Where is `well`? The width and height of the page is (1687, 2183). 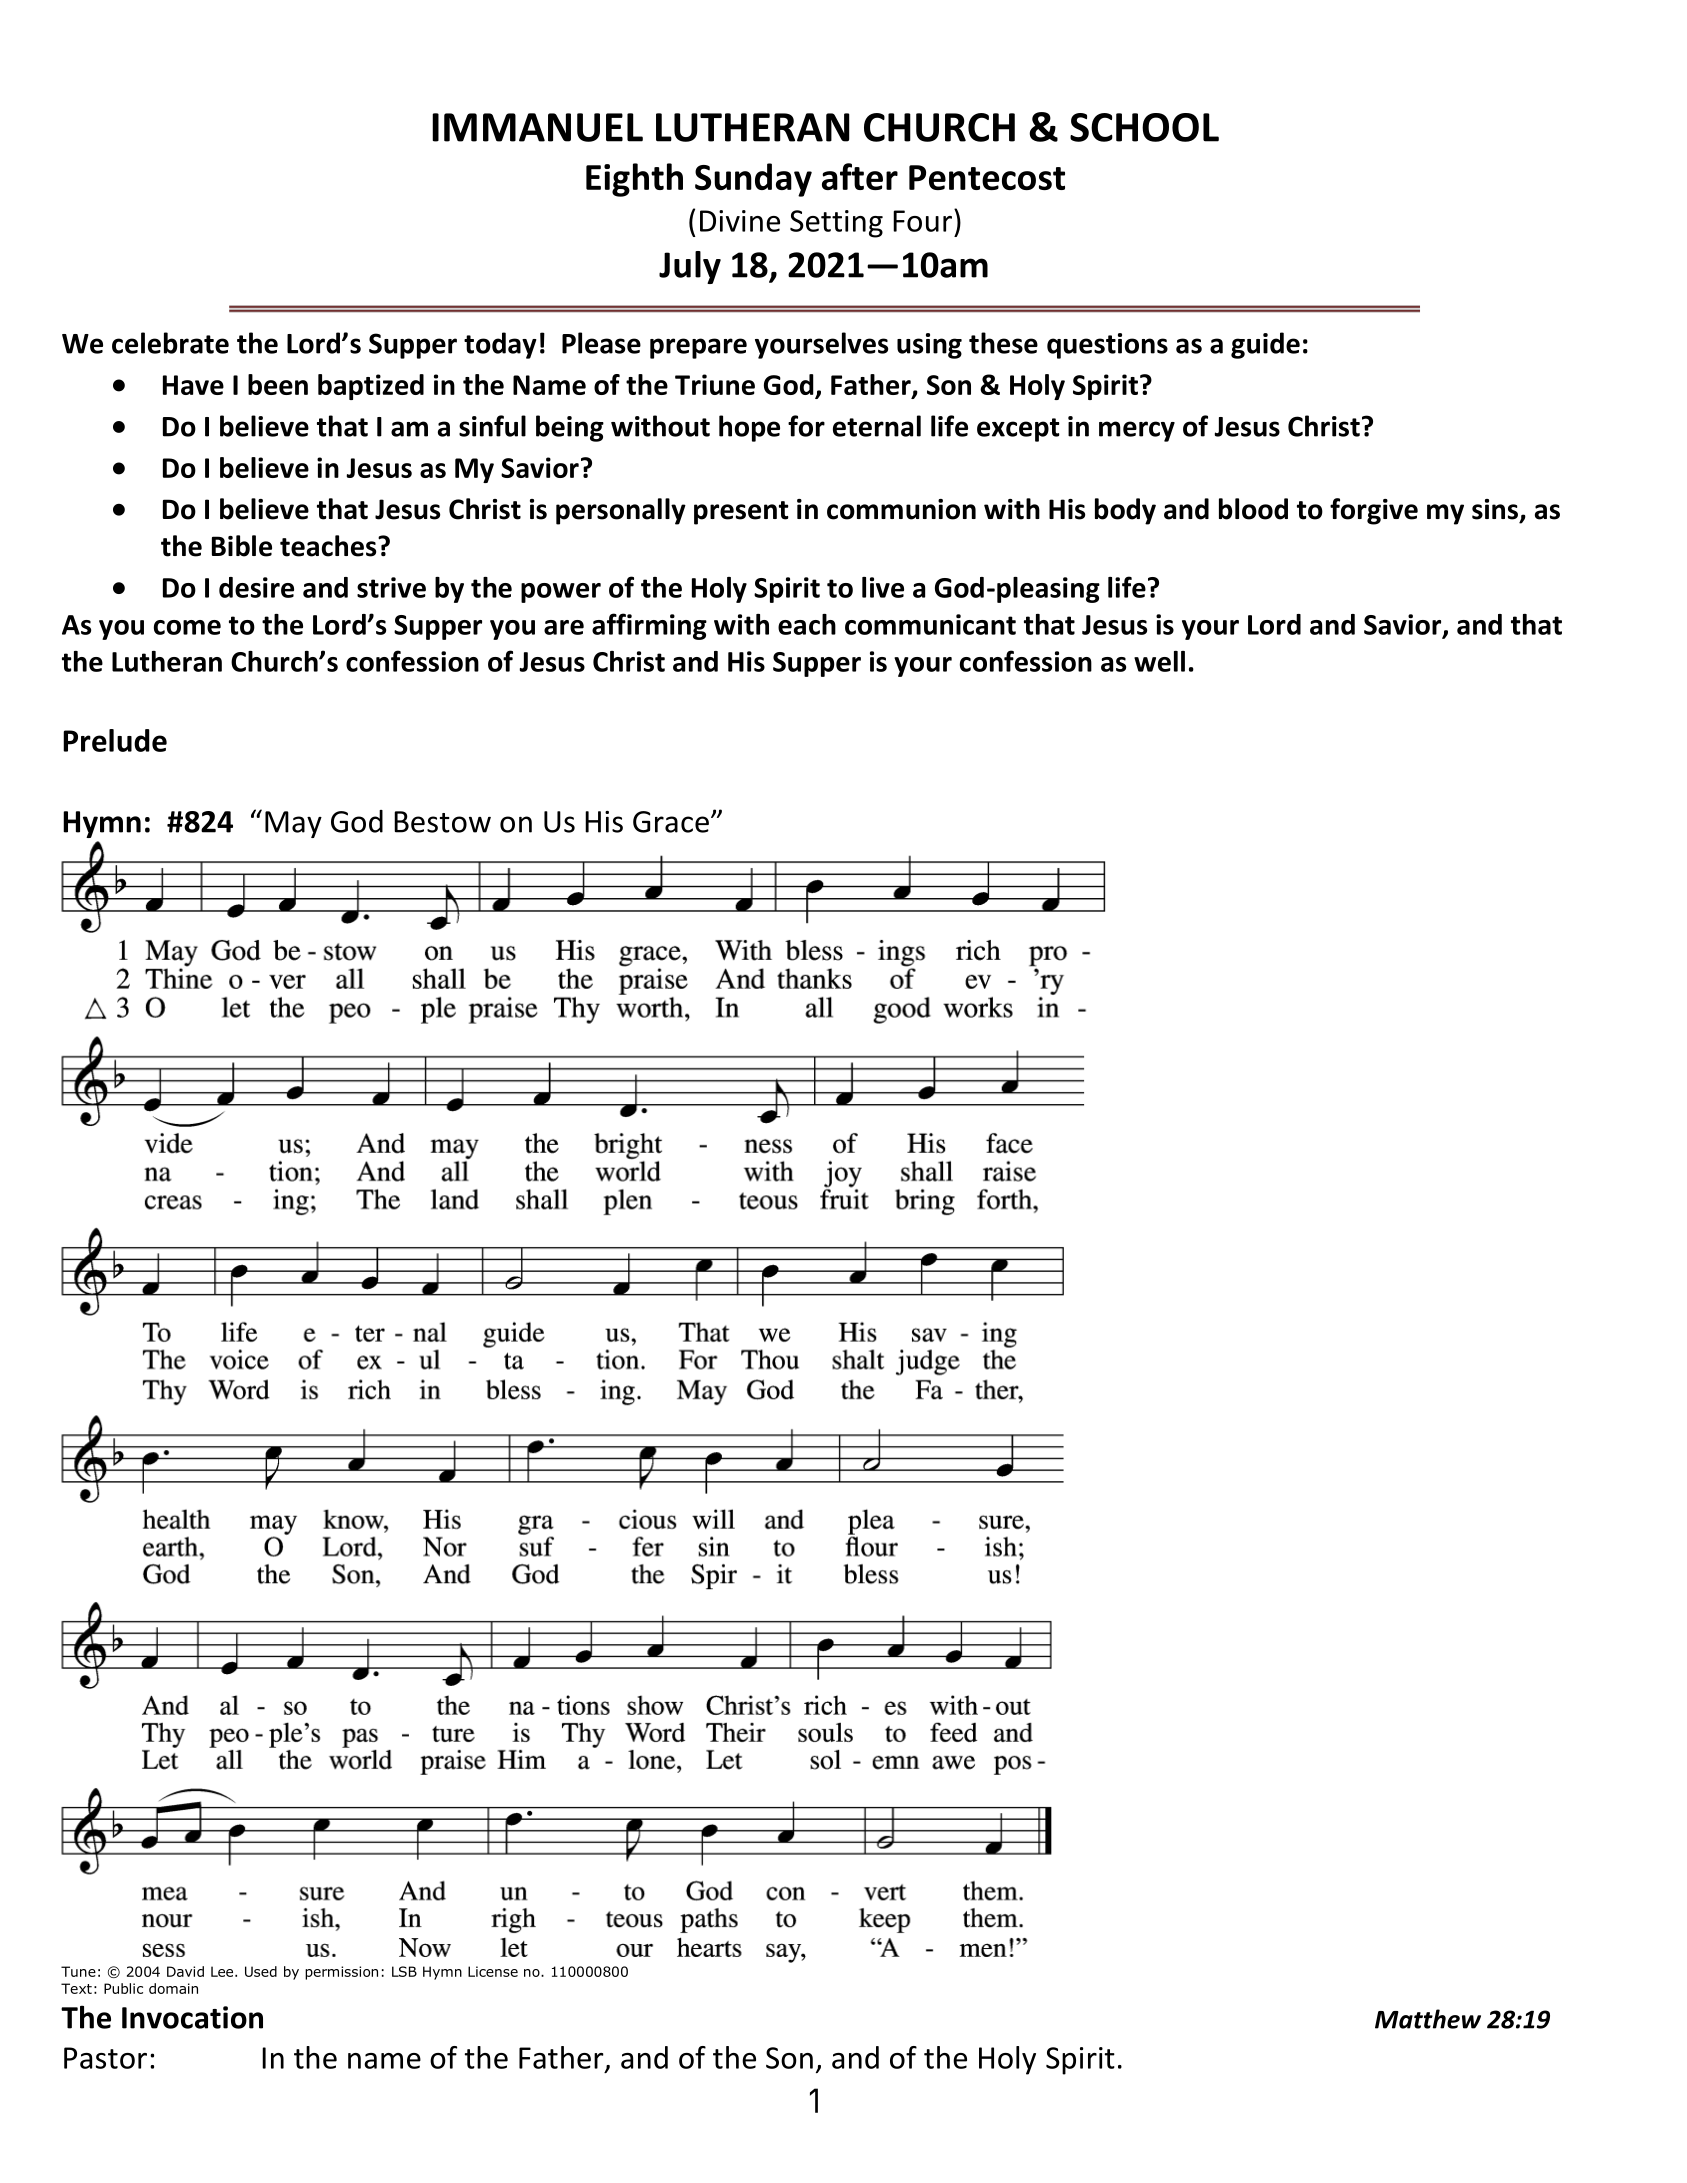
well is located at coordinates (1159, 661).
